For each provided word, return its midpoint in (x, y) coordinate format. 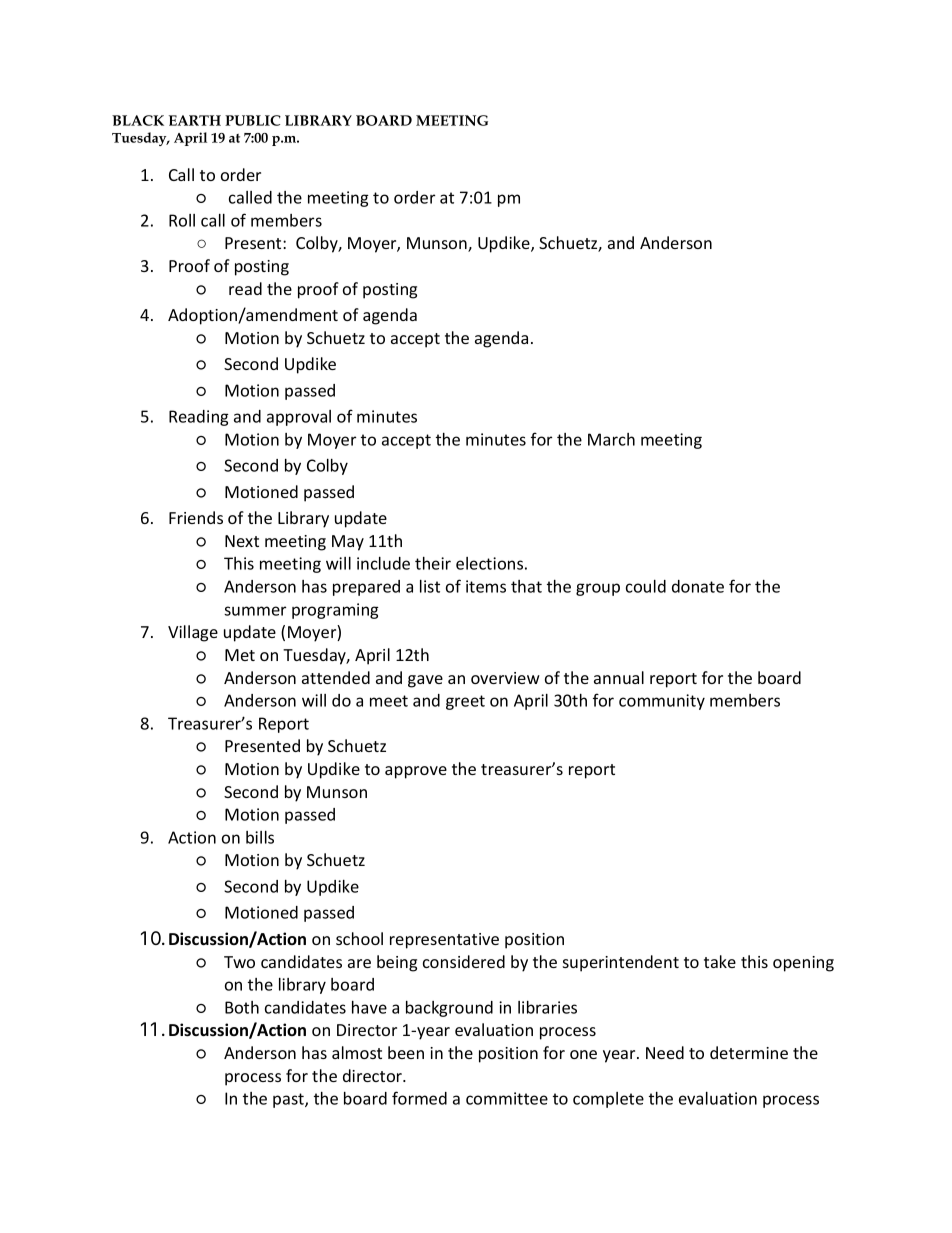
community (662, 702)
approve (416, 772)
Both (242, 1007)
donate (698, 586)
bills (260, 837)
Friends (196, 517)
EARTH (195, 120)
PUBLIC (253, 120)
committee (507, 1098)
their (433, 563)
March (611, 439)
